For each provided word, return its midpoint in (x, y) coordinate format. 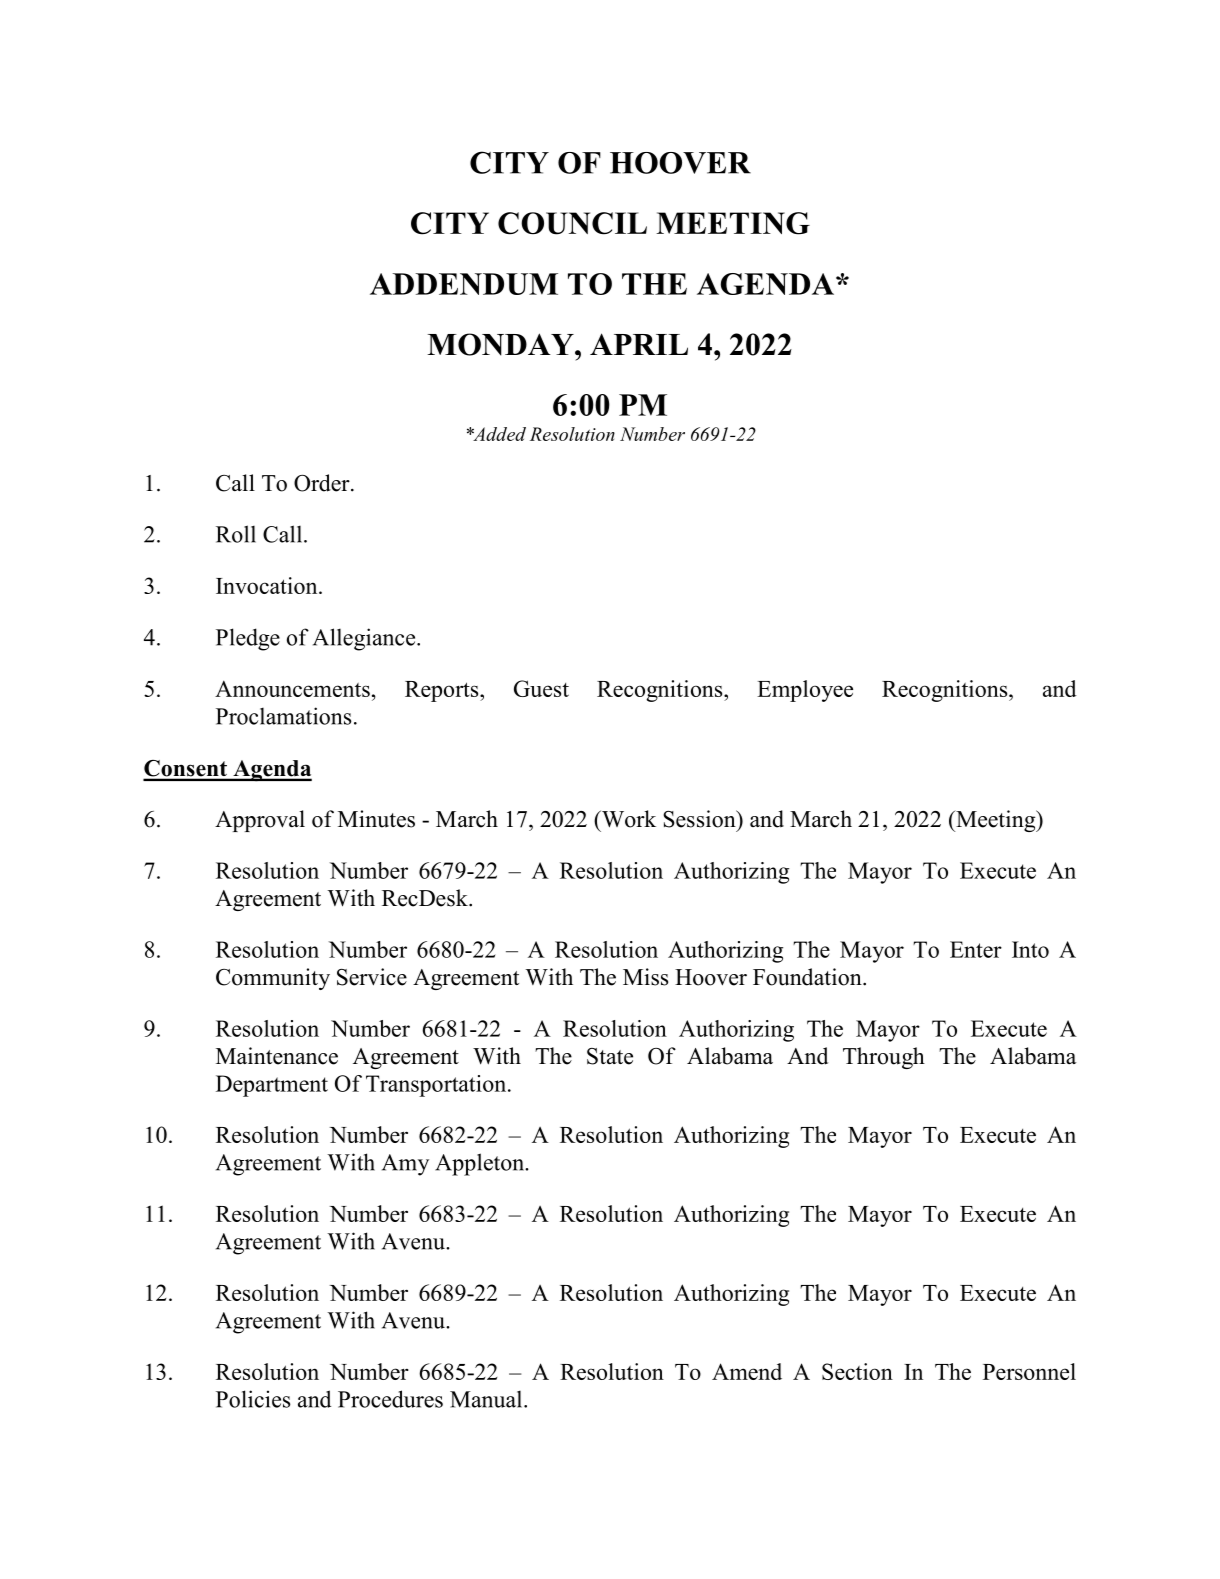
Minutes (376, 819)
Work (627, 819)
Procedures (390, 1399)
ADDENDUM (464, 284)
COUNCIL (572, 223)
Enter (976, 949)
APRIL (639, 344)
